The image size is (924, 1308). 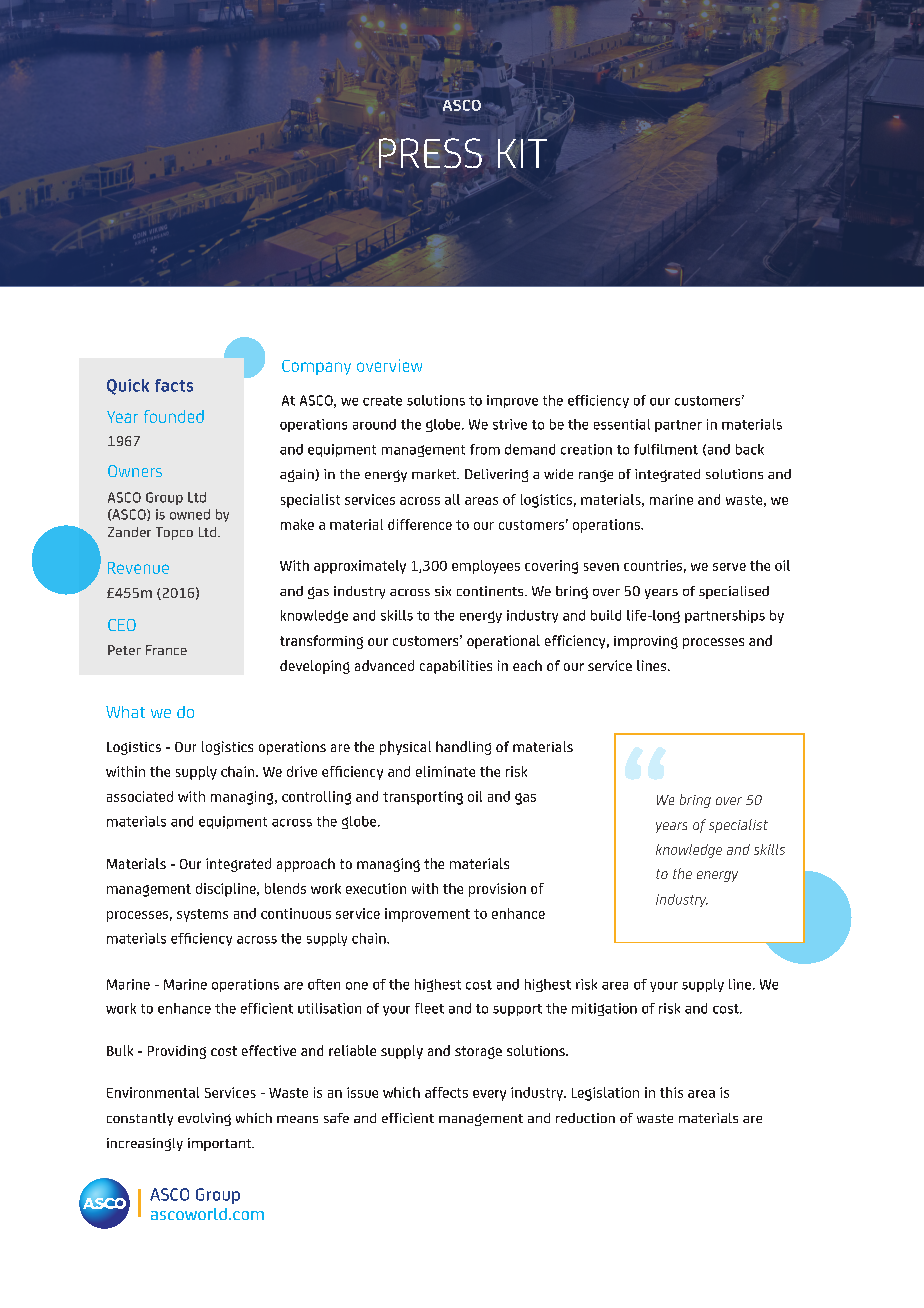 What do you see at coordinates (166, 650) in the screenshot?
I see `France` at bounding box center [166, 650].
